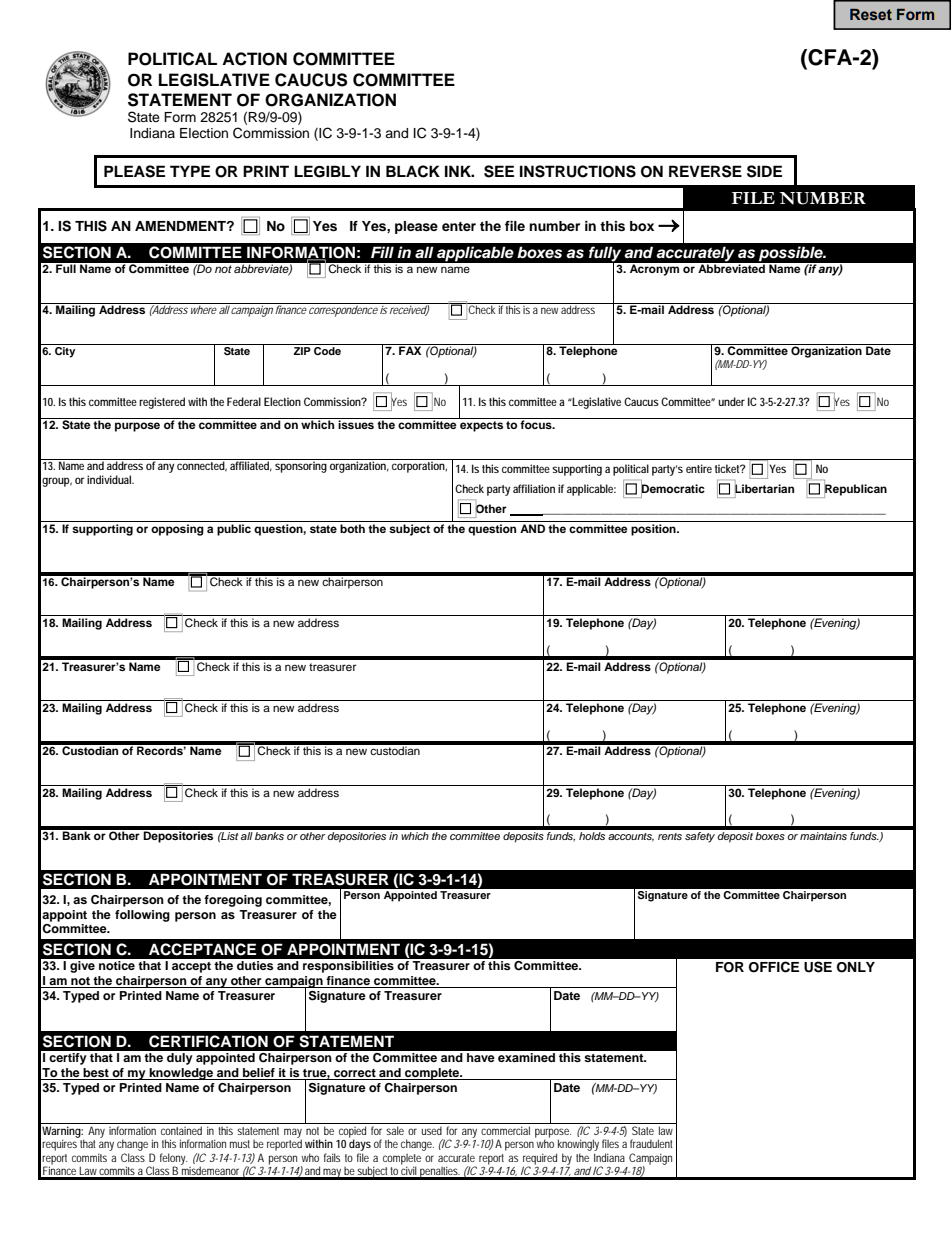  I want to click on sponsoring, so click(301, 466).
